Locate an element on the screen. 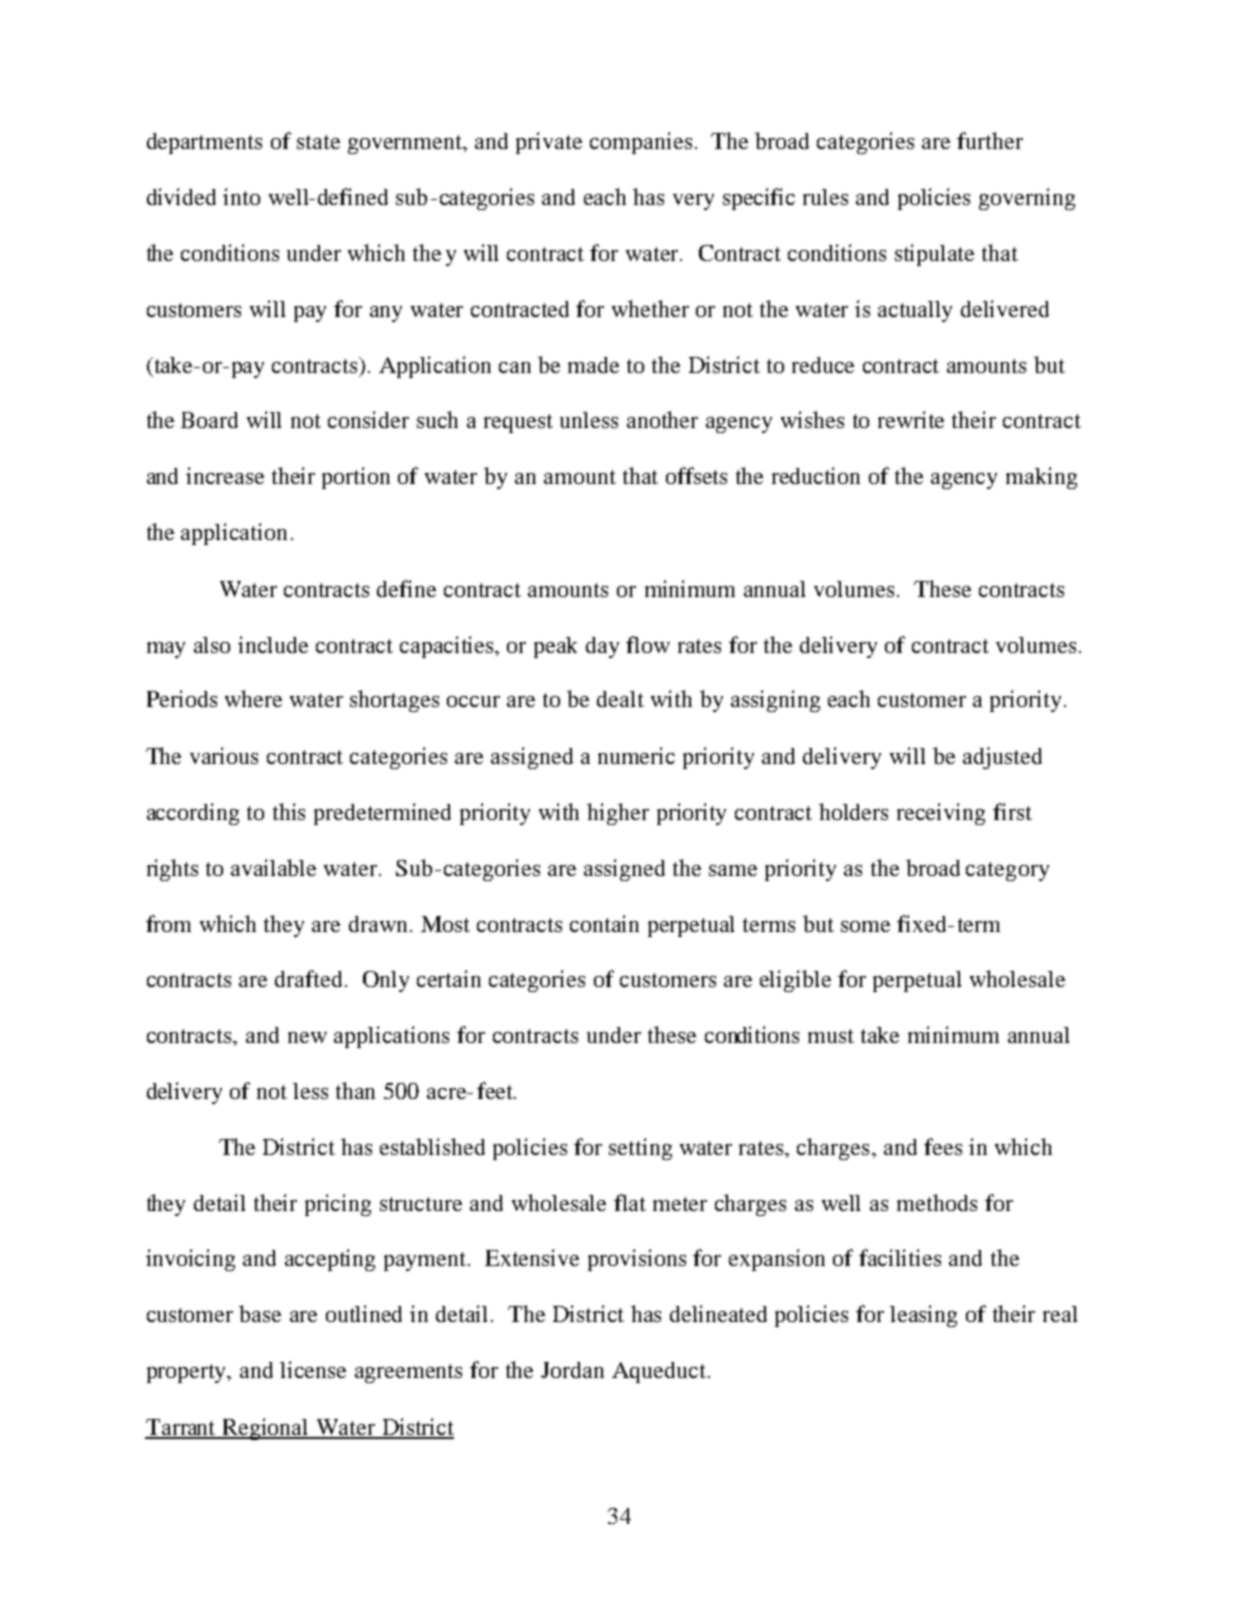 This screenshot has height=1603, width=1239. into is located at coordinates (241, 196).
